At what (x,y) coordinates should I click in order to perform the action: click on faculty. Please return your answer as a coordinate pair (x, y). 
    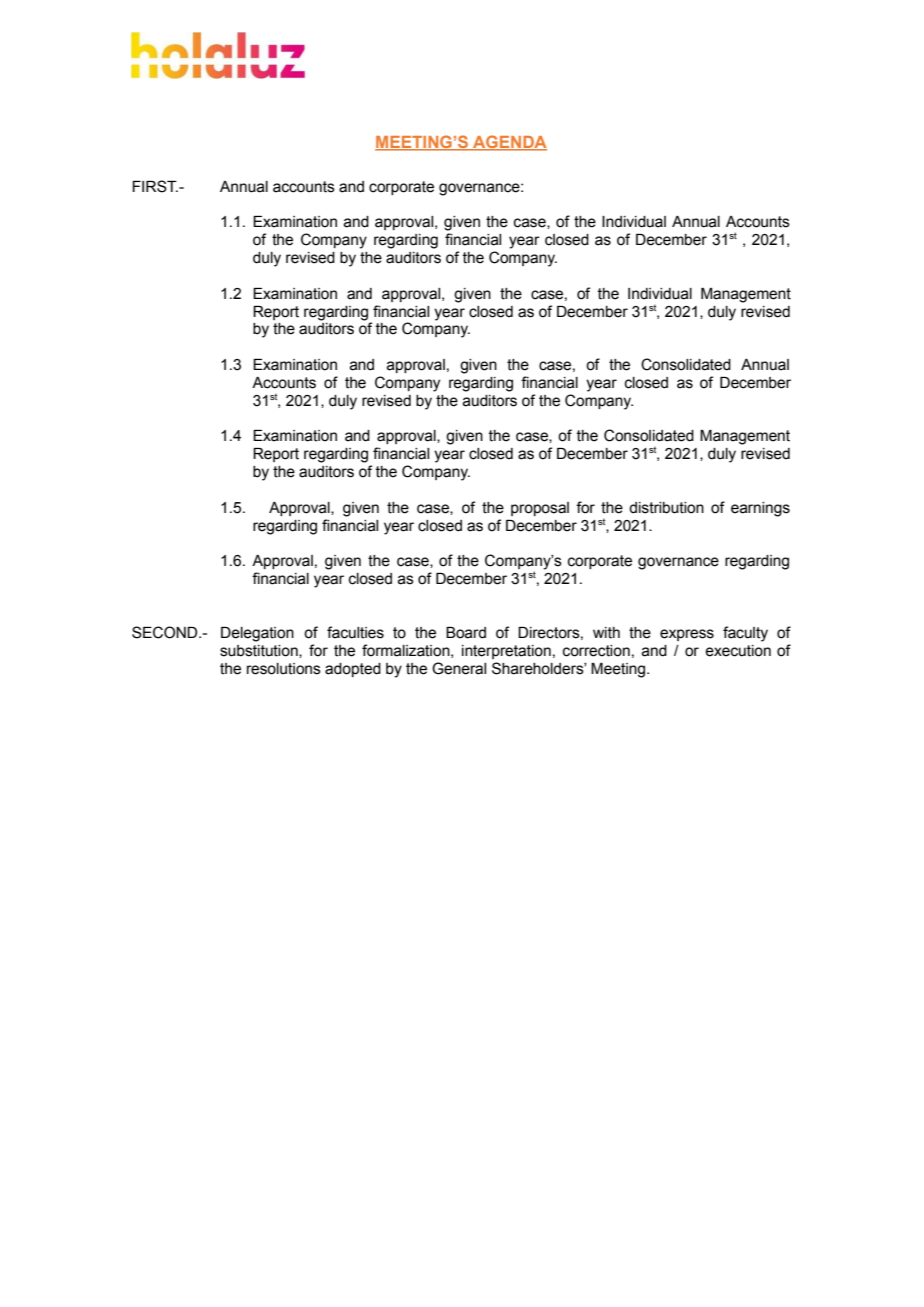
    Looking at the image, I should click on (745, 634).
